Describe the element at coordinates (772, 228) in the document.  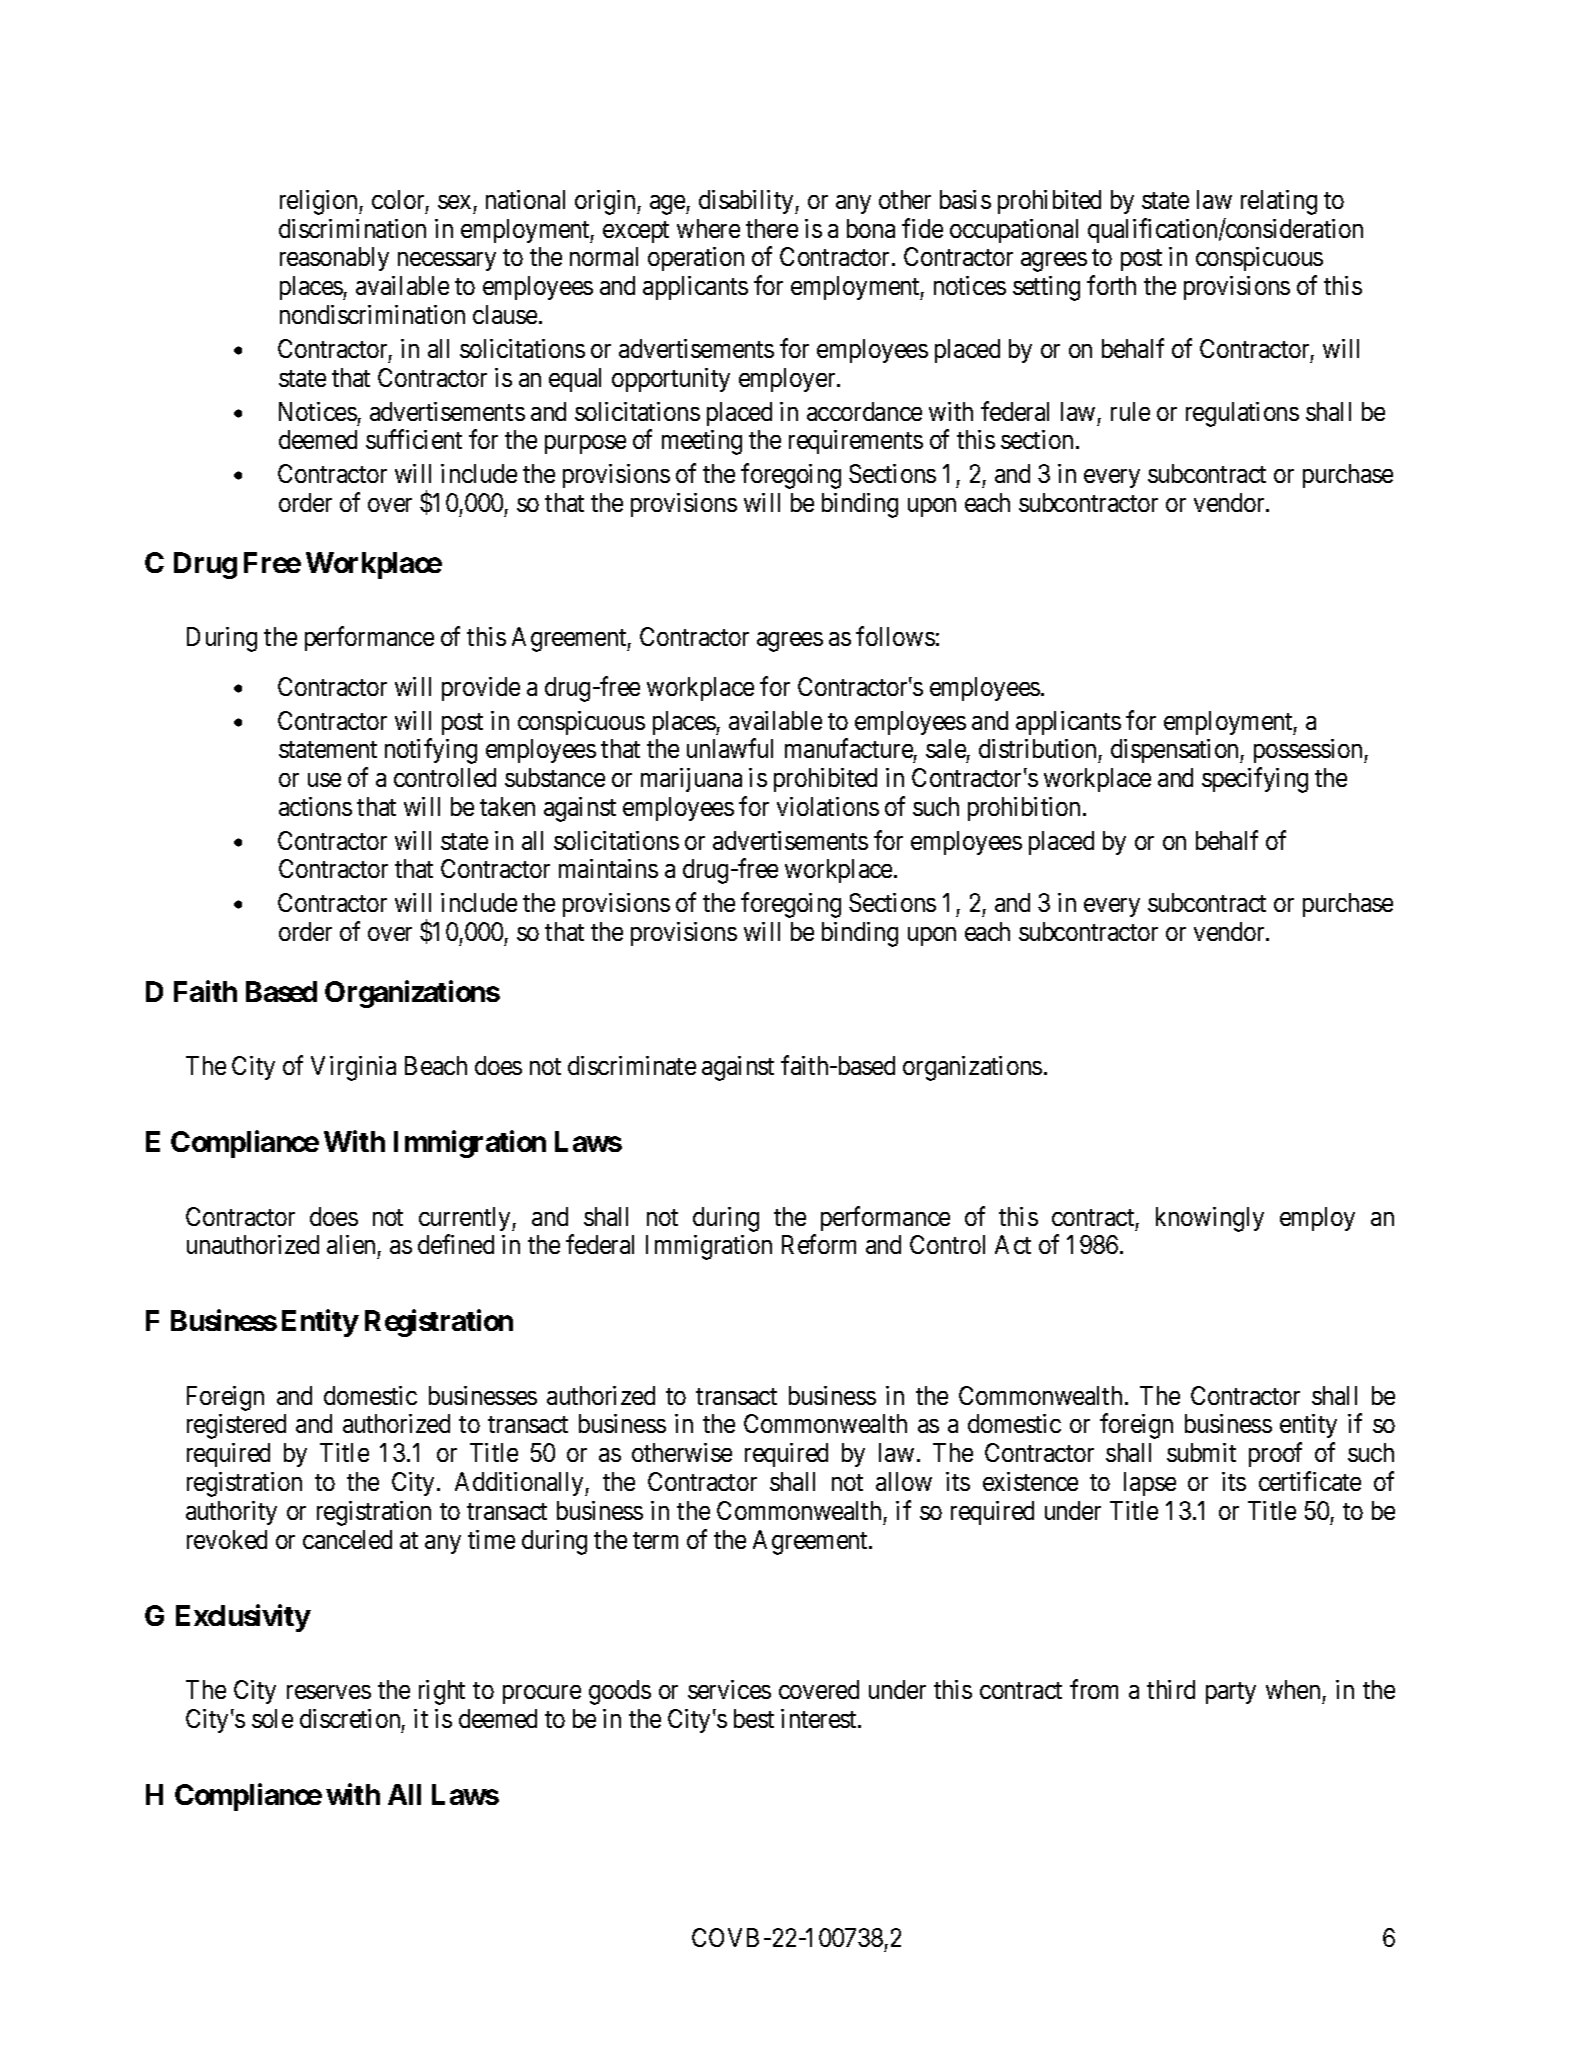
I see `there` at that location.
